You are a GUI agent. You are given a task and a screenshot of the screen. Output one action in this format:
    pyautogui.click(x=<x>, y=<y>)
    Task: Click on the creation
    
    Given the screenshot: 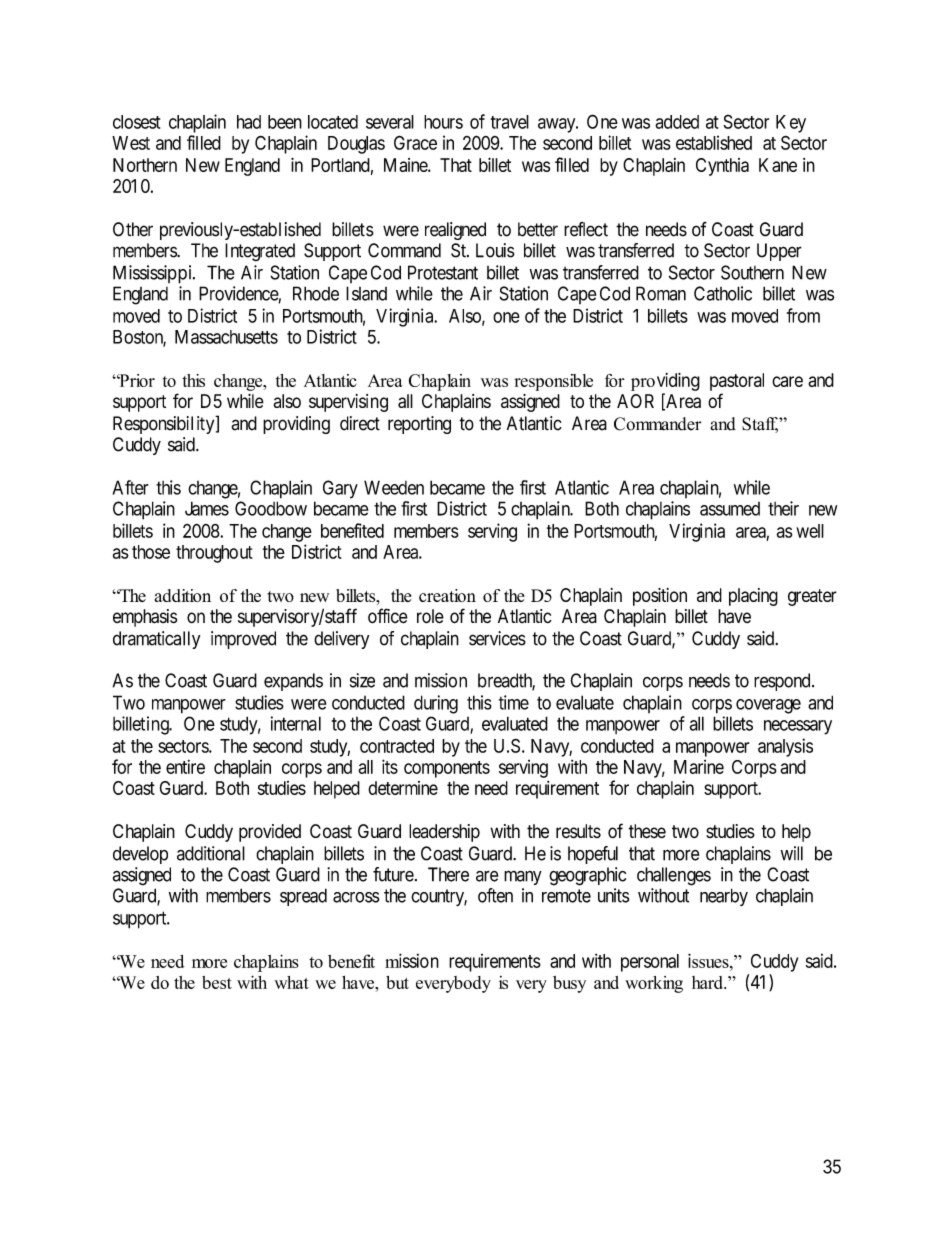 What is the action you would take?
    pyautogui.click(x=447, y=595)
